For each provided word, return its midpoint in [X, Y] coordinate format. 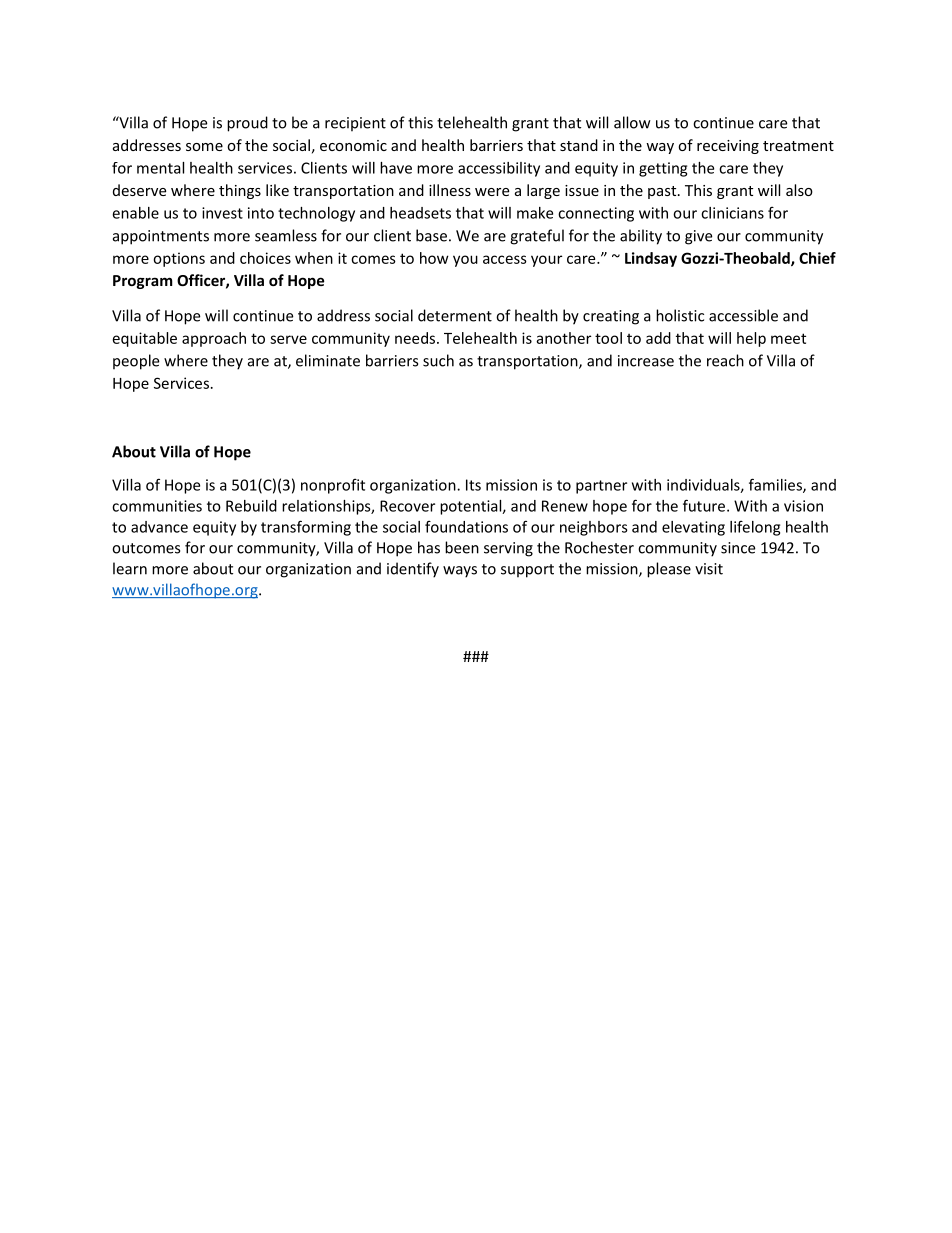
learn [130, 568]
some [204, 147]
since [738, 548]
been [462, 547]
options [179, 259]
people [136, 362]
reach [725, 360]
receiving [728, 147]
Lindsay [651, 259]
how [434, 258]
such [438, 360]
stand [579, 145]
